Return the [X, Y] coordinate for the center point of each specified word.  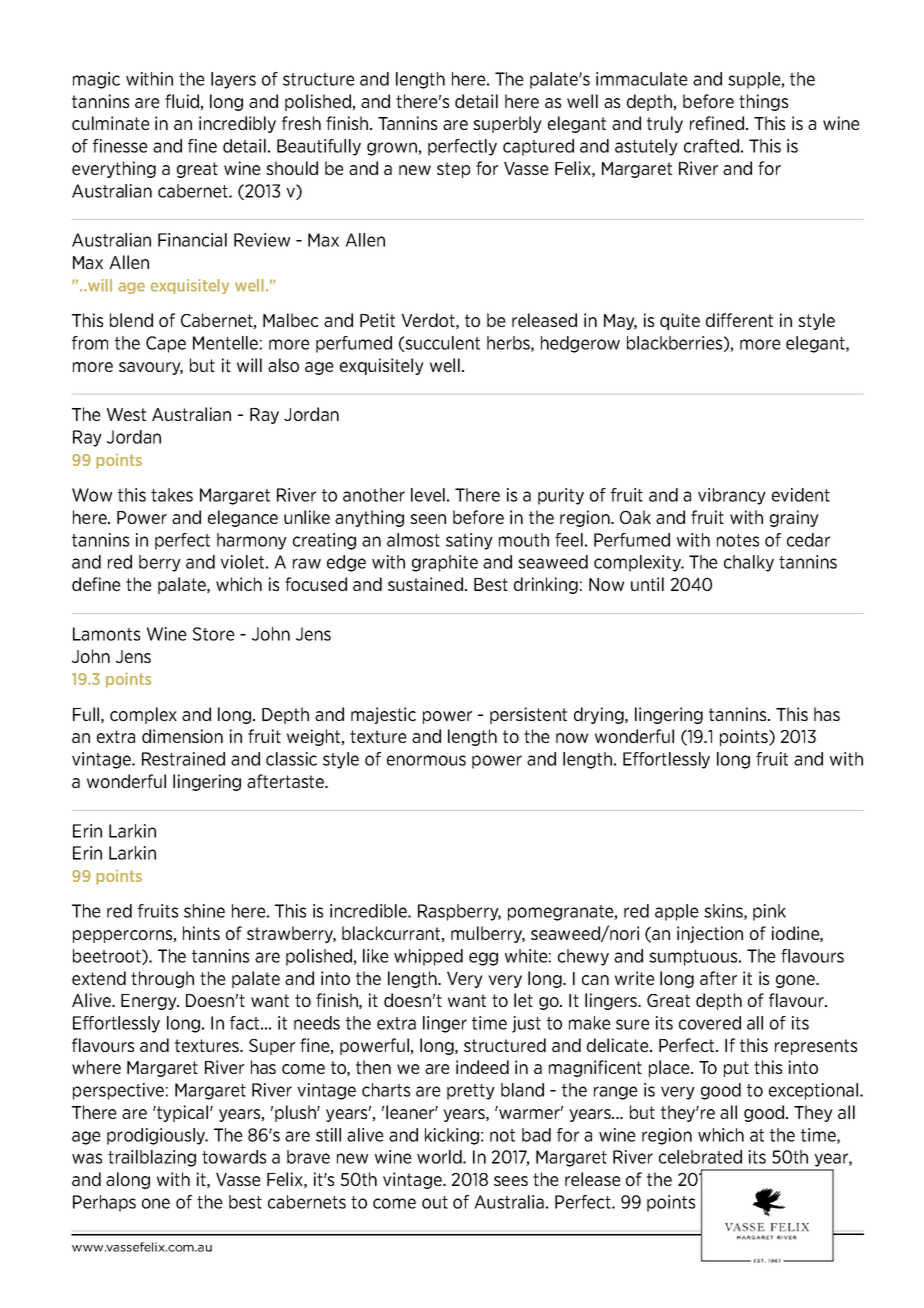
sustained [425, 584]
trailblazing [152, 1158]
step [453, 170]
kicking [452, 1136]
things [763, 102]
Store [214, 634]
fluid [183, 102]
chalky [749, 563]
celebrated [700, 1157]
